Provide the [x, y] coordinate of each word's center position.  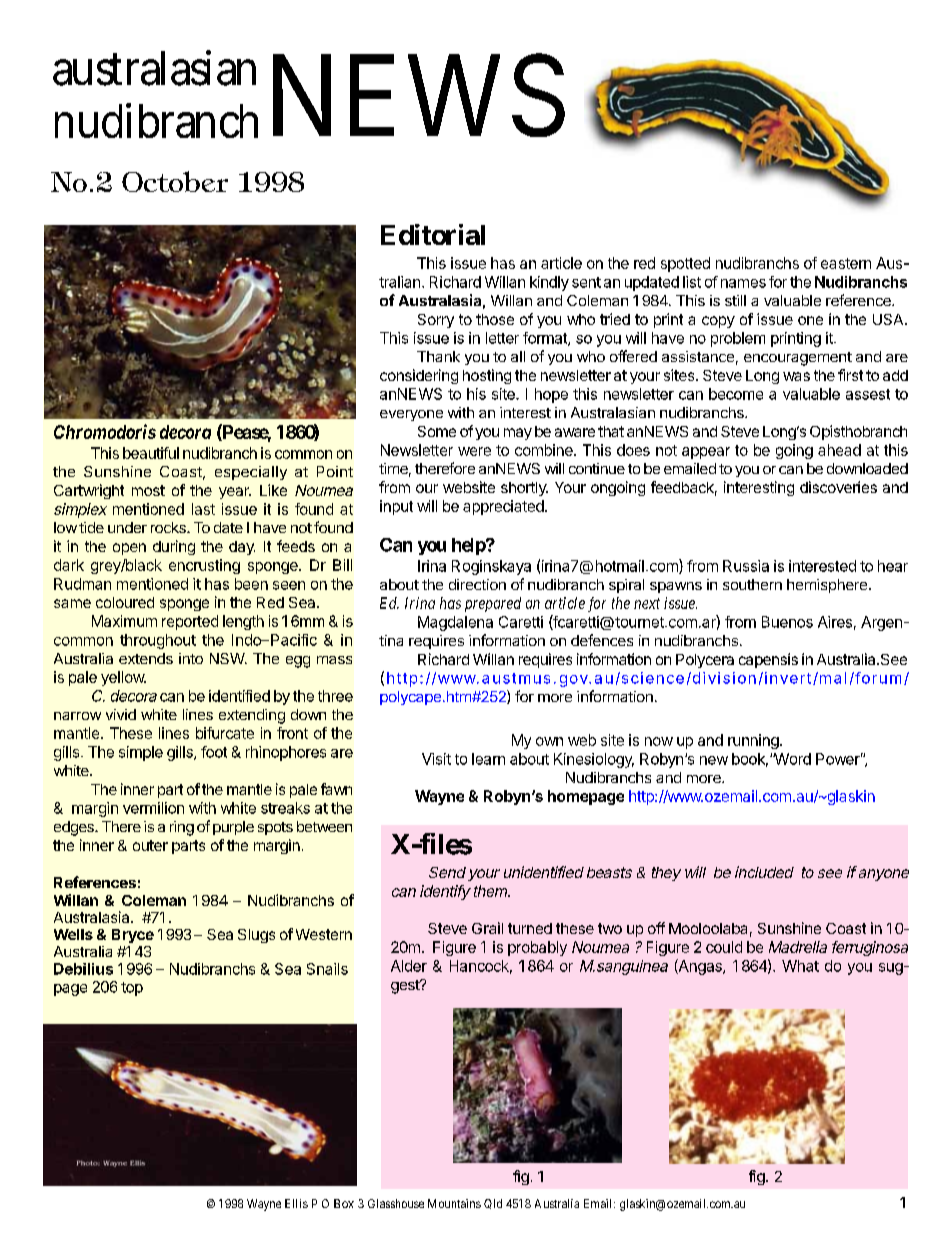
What [800, 966]
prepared [493, 604]
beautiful [151, 453]
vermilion [153, 808]
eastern [846, 263]
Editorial [433, 234]
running [754, 741]
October [175, 181]
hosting [487, 376]
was [796, 376]
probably [537, 948]
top [132, 989]
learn [488, 759]
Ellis [296, 1203]
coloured [125, 602]
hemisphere [827, 586]
